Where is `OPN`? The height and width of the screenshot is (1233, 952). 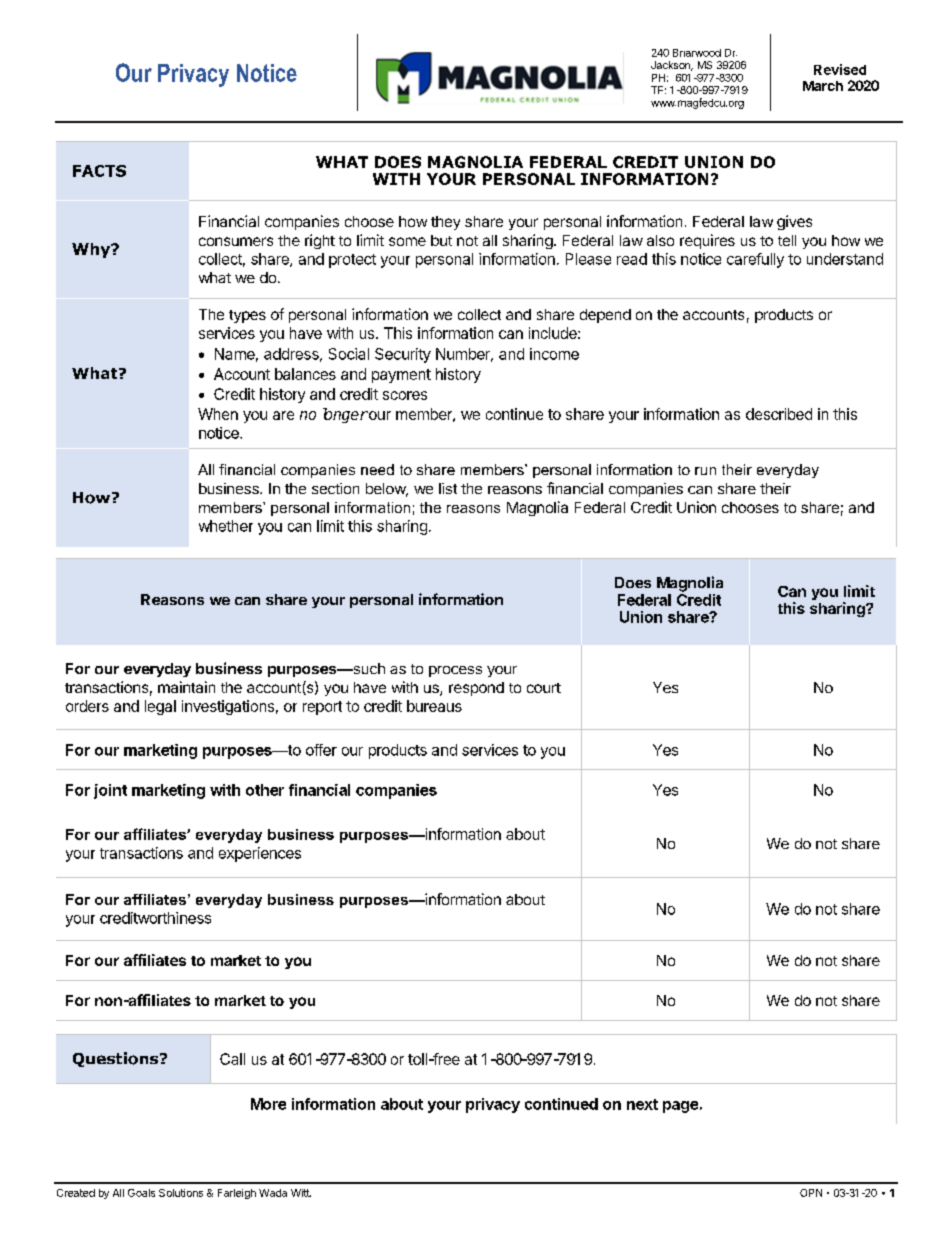
OPN is located at coordinates (811, 1193).
